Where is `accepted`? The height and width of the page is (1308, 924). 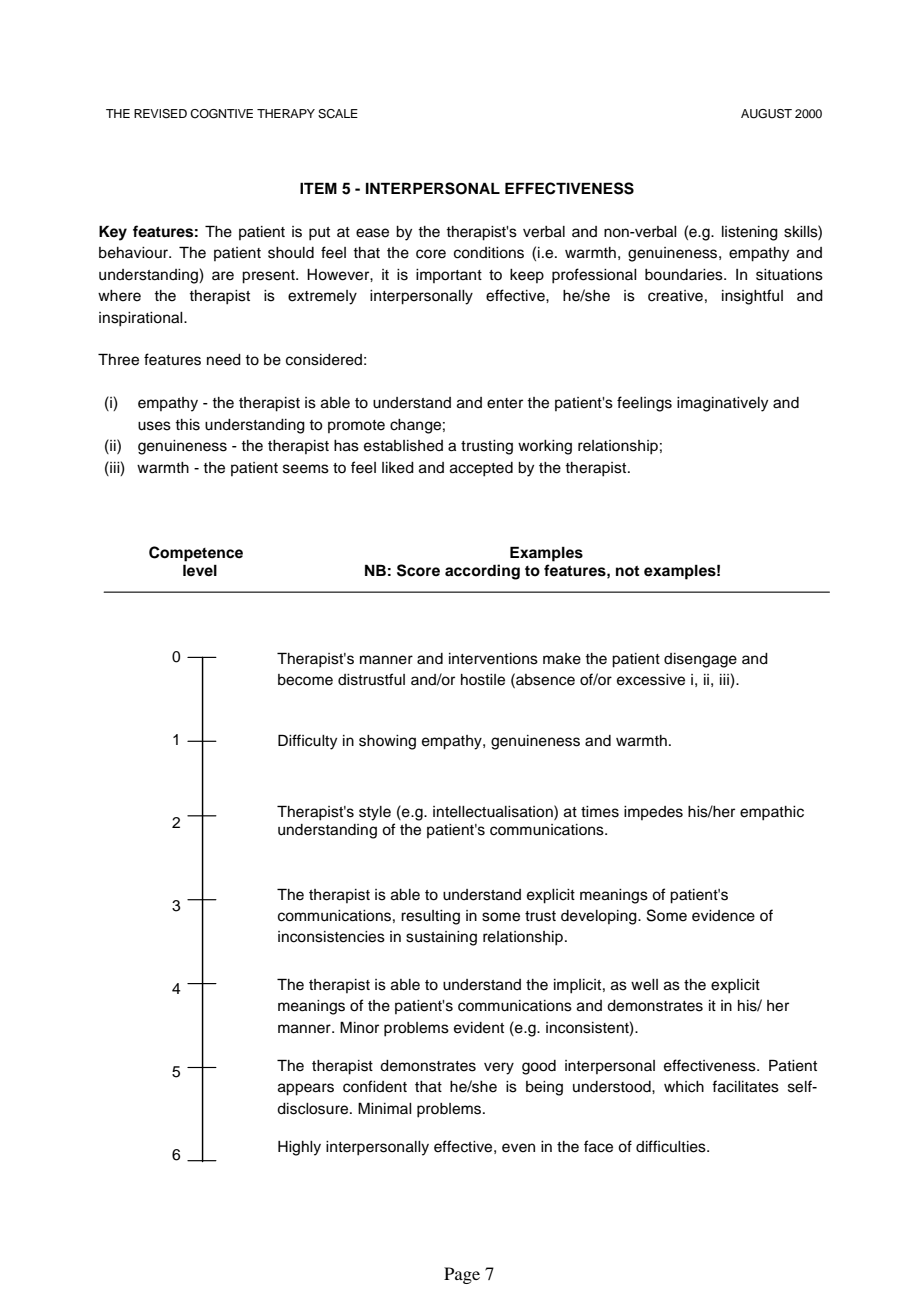
accepted is located at coordinates (481, 469).
